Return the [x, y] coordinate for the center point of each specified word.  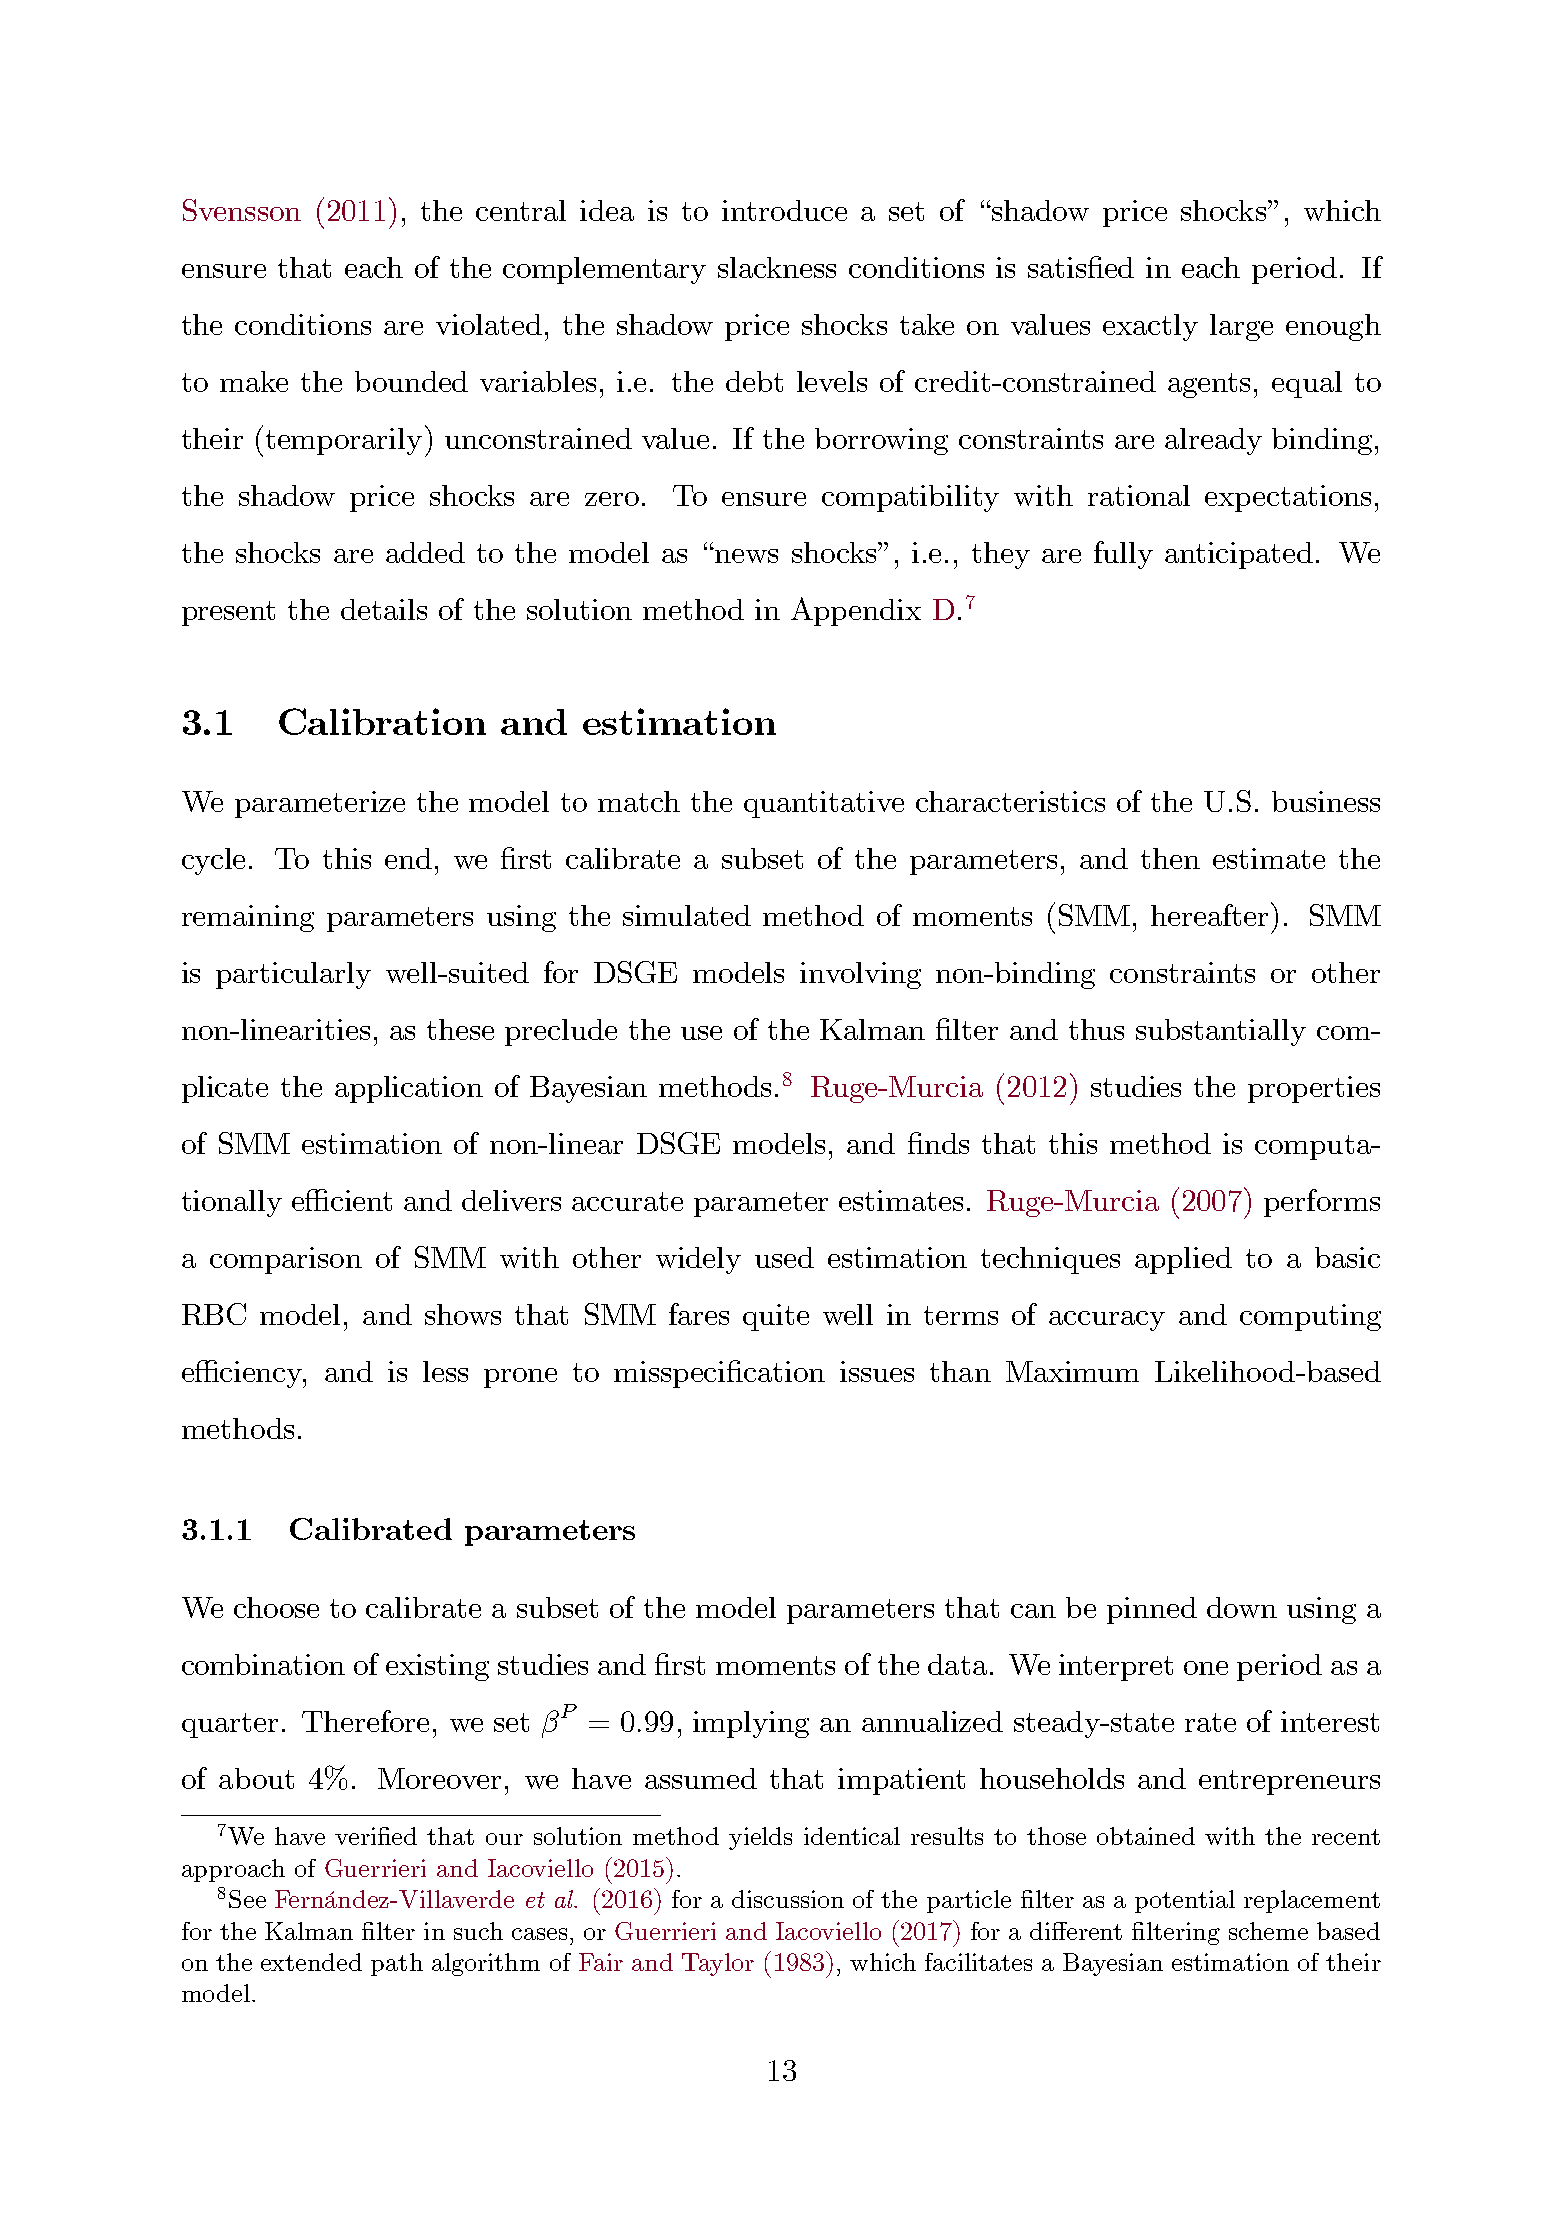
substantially [1221, 1032]
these [460, 1029]
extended [311, 1962]
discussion [788, 1899]
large [1241, 327]
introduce [784, 210]
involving [860, 975]
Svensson [242, 210]
